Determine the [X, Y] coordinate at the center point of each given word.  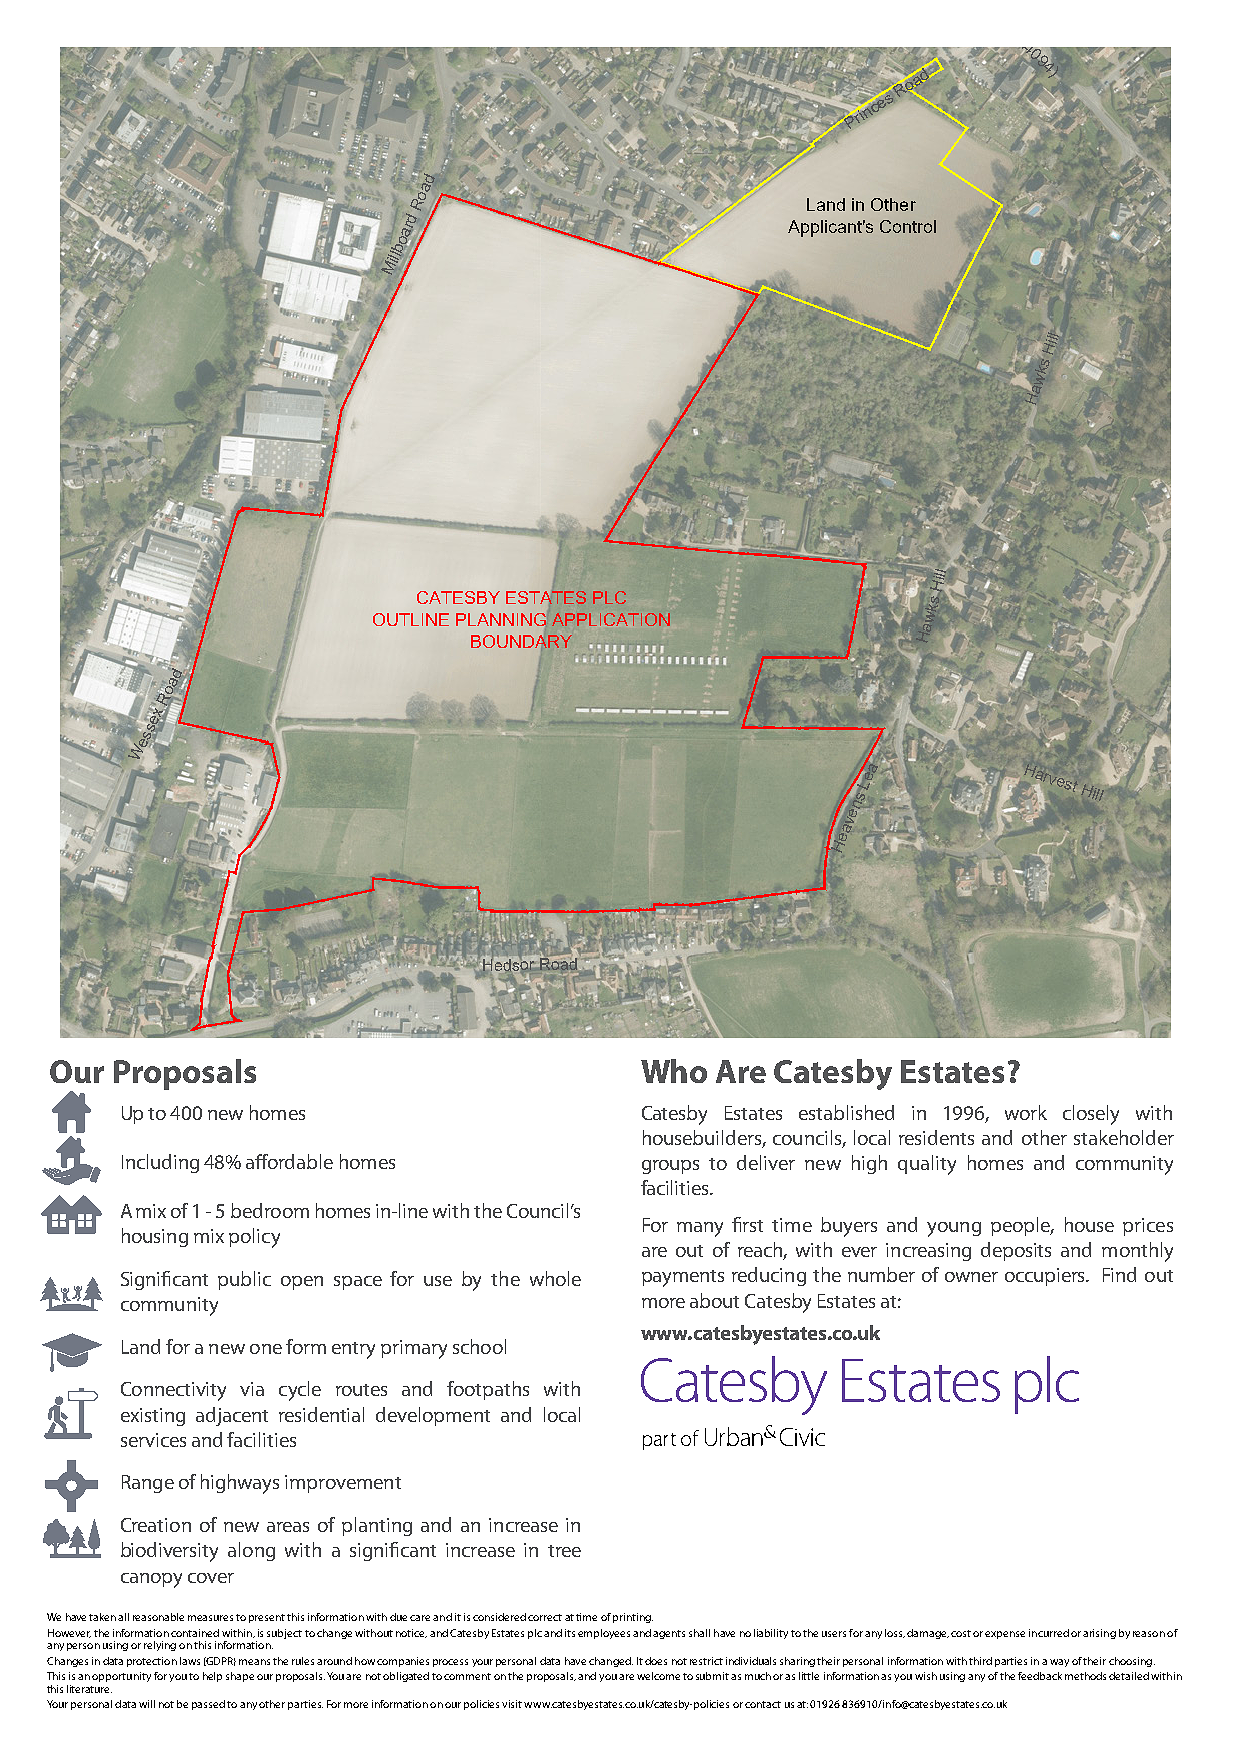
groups [670, 1167]
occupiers [1046, 1277]
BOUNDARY [522, 641]
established [846, 1112]
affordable [289, 1161]
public [244, 1280]
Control [908, 226]
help [212, 1677]
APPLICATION [611, 619]
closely [1091, 1115]
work [1026, 1112]
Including [160, 1163]
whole [555, 1278]
